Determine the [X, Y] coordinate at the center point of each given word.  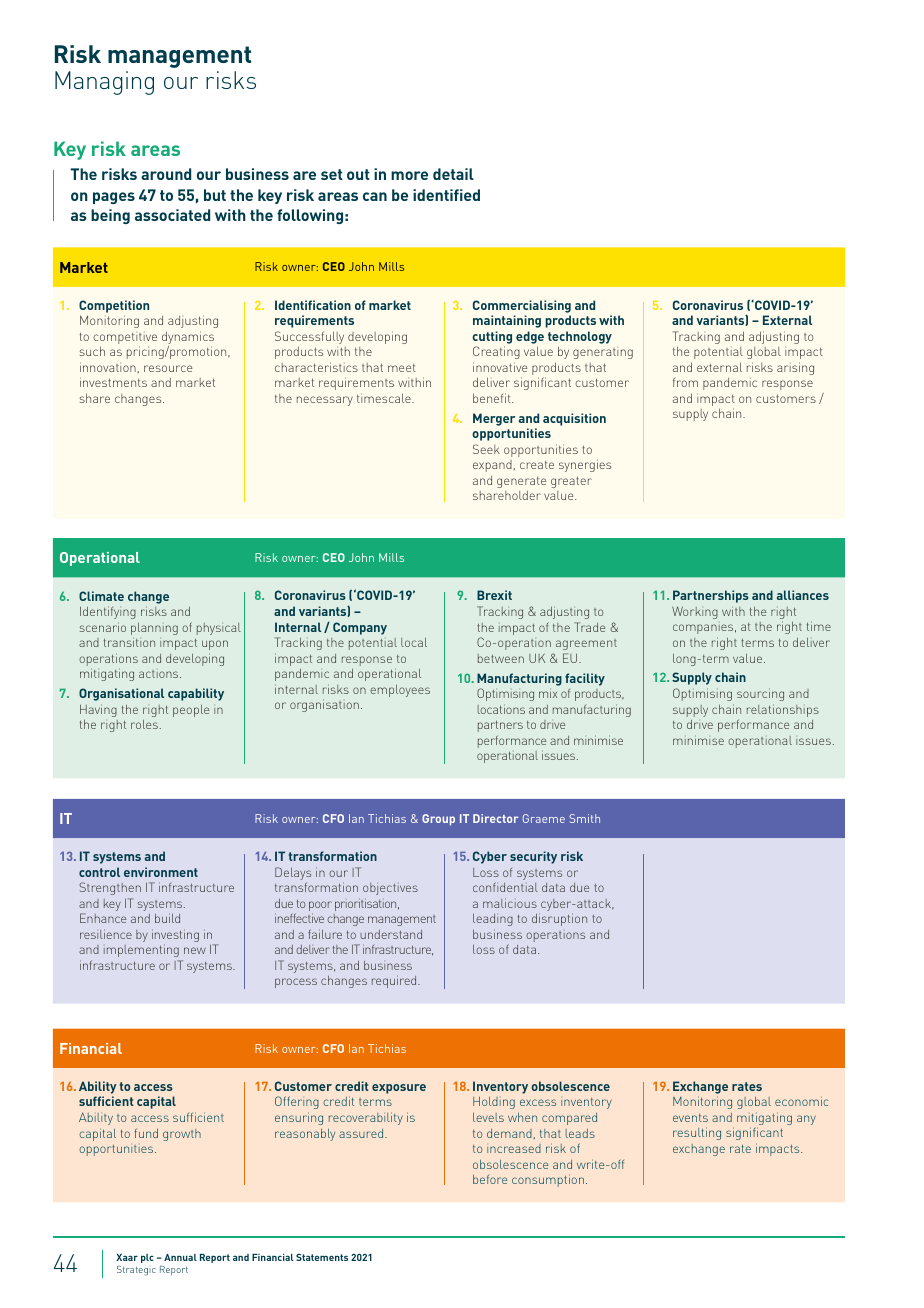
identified [446, 195]
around [166, 174]
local [414, 642]
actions [160, 674]
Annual [180, 1257]
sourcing [760, 694]
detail [453, 174]
